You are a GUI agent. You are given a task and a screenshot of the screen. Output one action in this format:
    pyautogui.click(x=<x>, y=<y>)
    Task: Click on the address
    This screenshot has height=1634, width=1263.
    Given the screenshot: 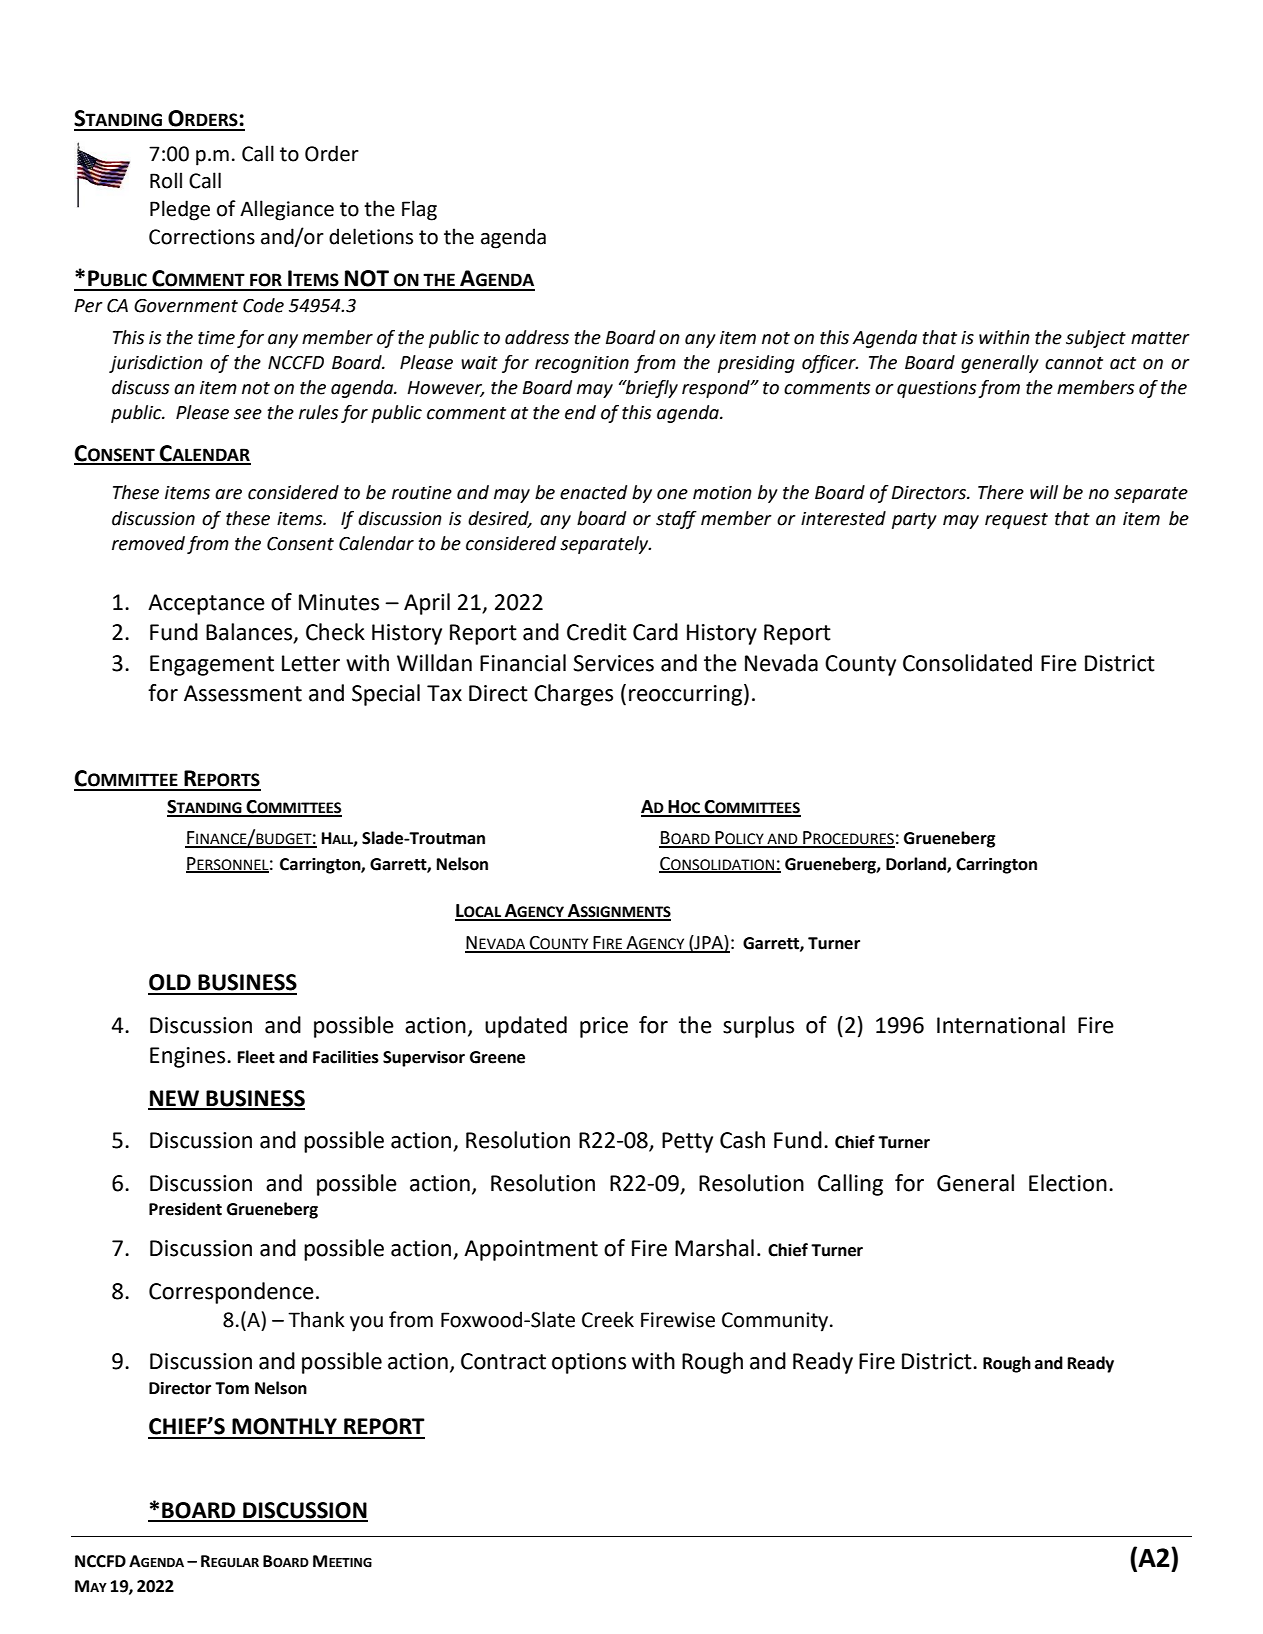 What is the action you would take?
    pyautogui.click(x=537, y=337)
